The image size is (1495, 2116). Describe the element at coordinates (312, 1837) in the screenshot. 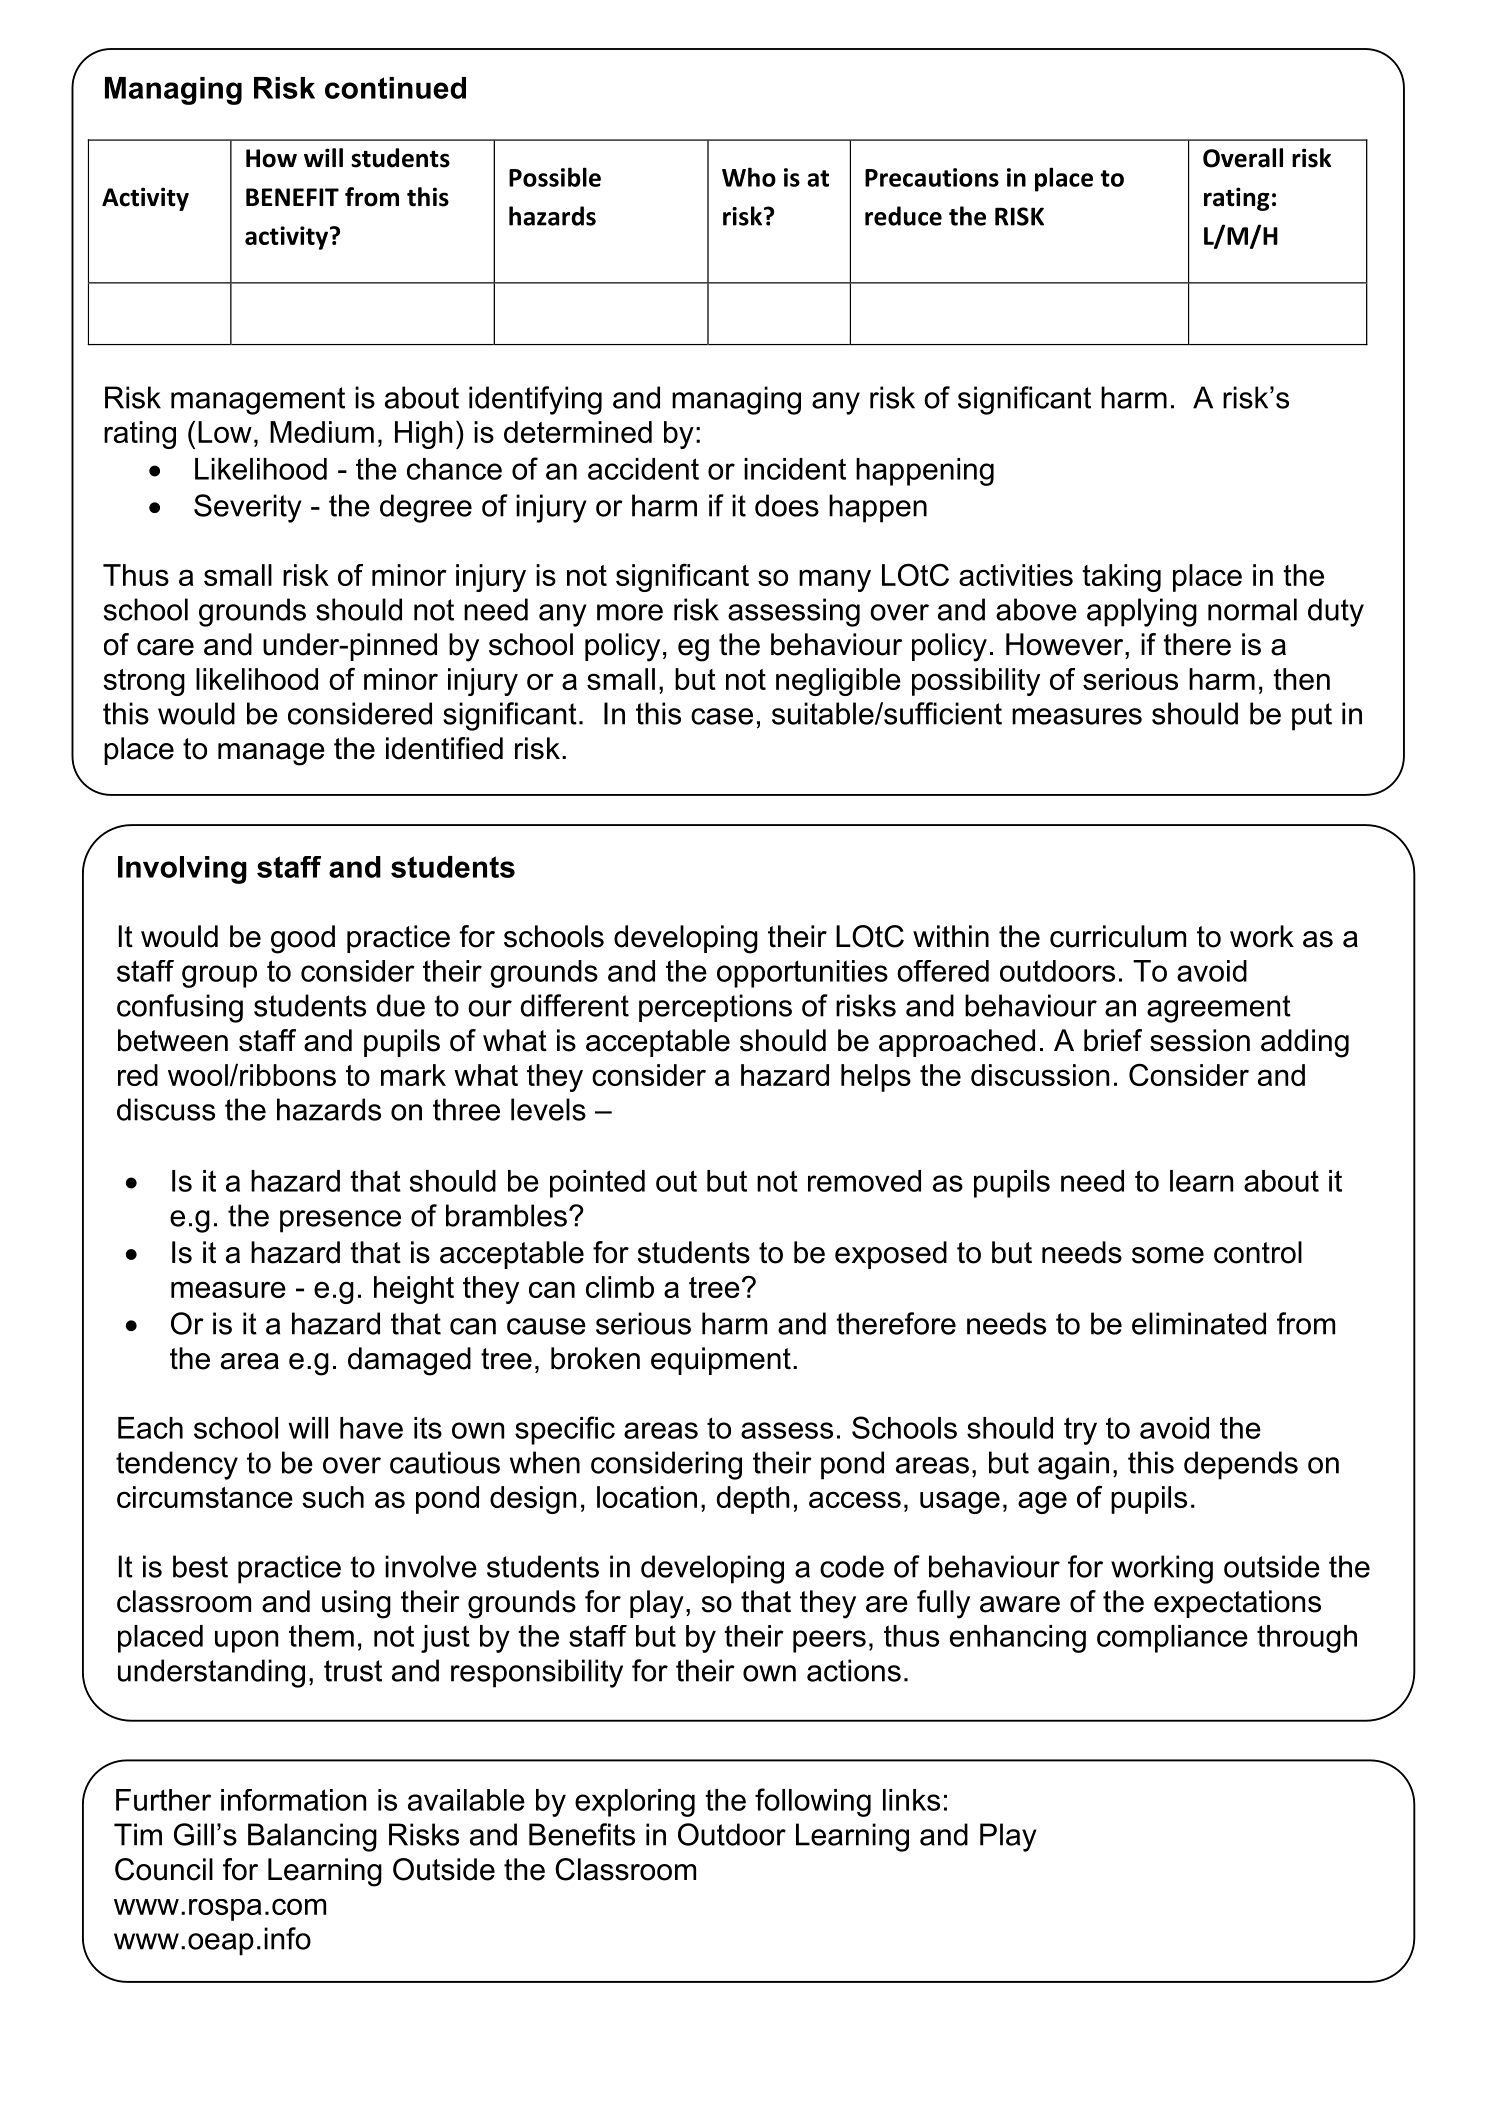

I see `Balancing` at that location.
